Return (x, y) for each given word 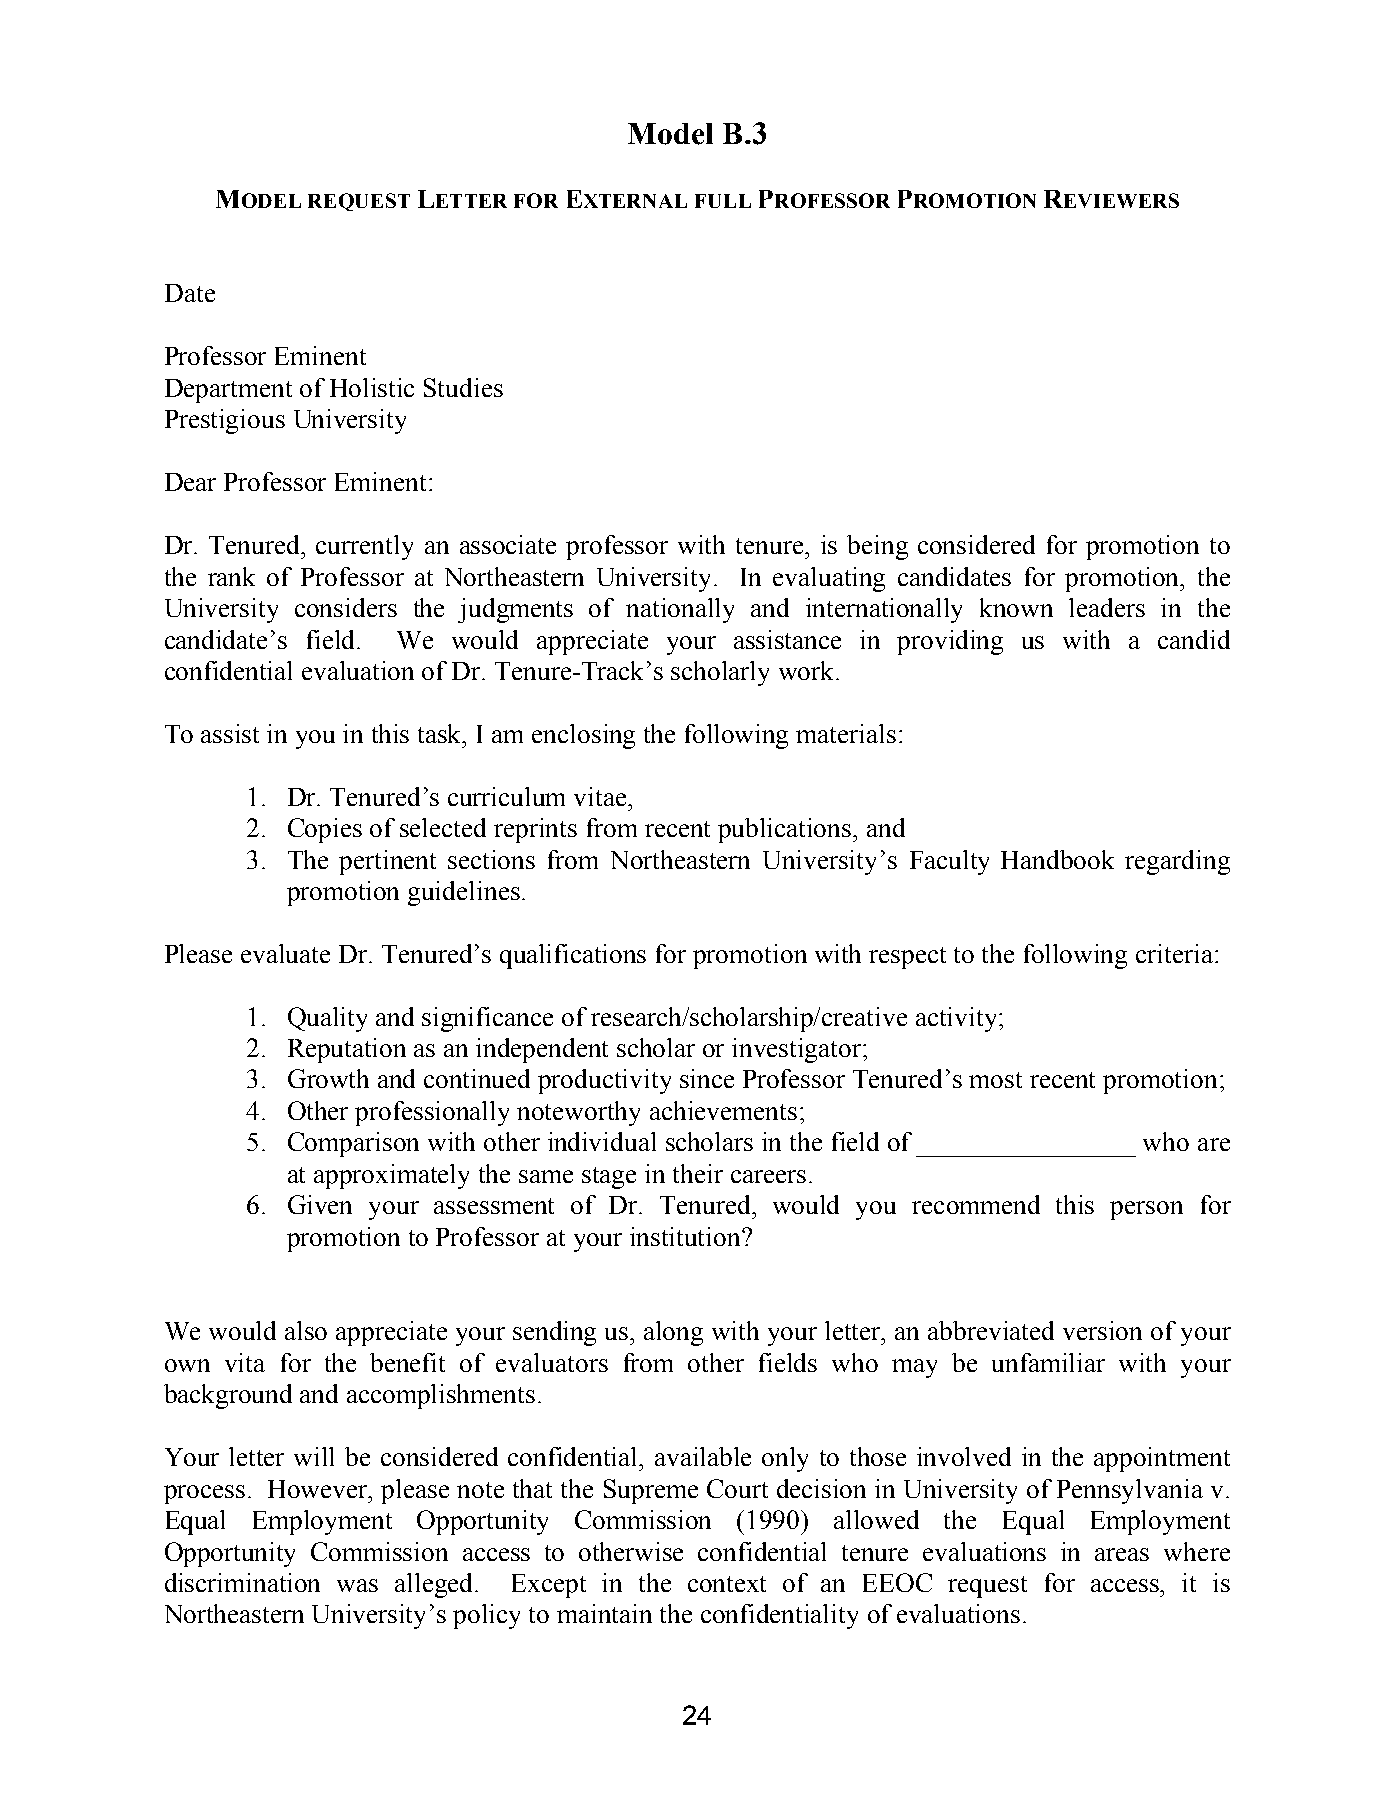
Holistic (372, 387)
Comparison (353, 1144)
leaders (1107, 607)
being (877, 547)
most (995, 1080)
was (357, 1585)
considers (346, 607)
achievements (723, 1110)
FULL (723, 201)
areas (1122, 1554)
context (727, 1584)
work (808, 670)
